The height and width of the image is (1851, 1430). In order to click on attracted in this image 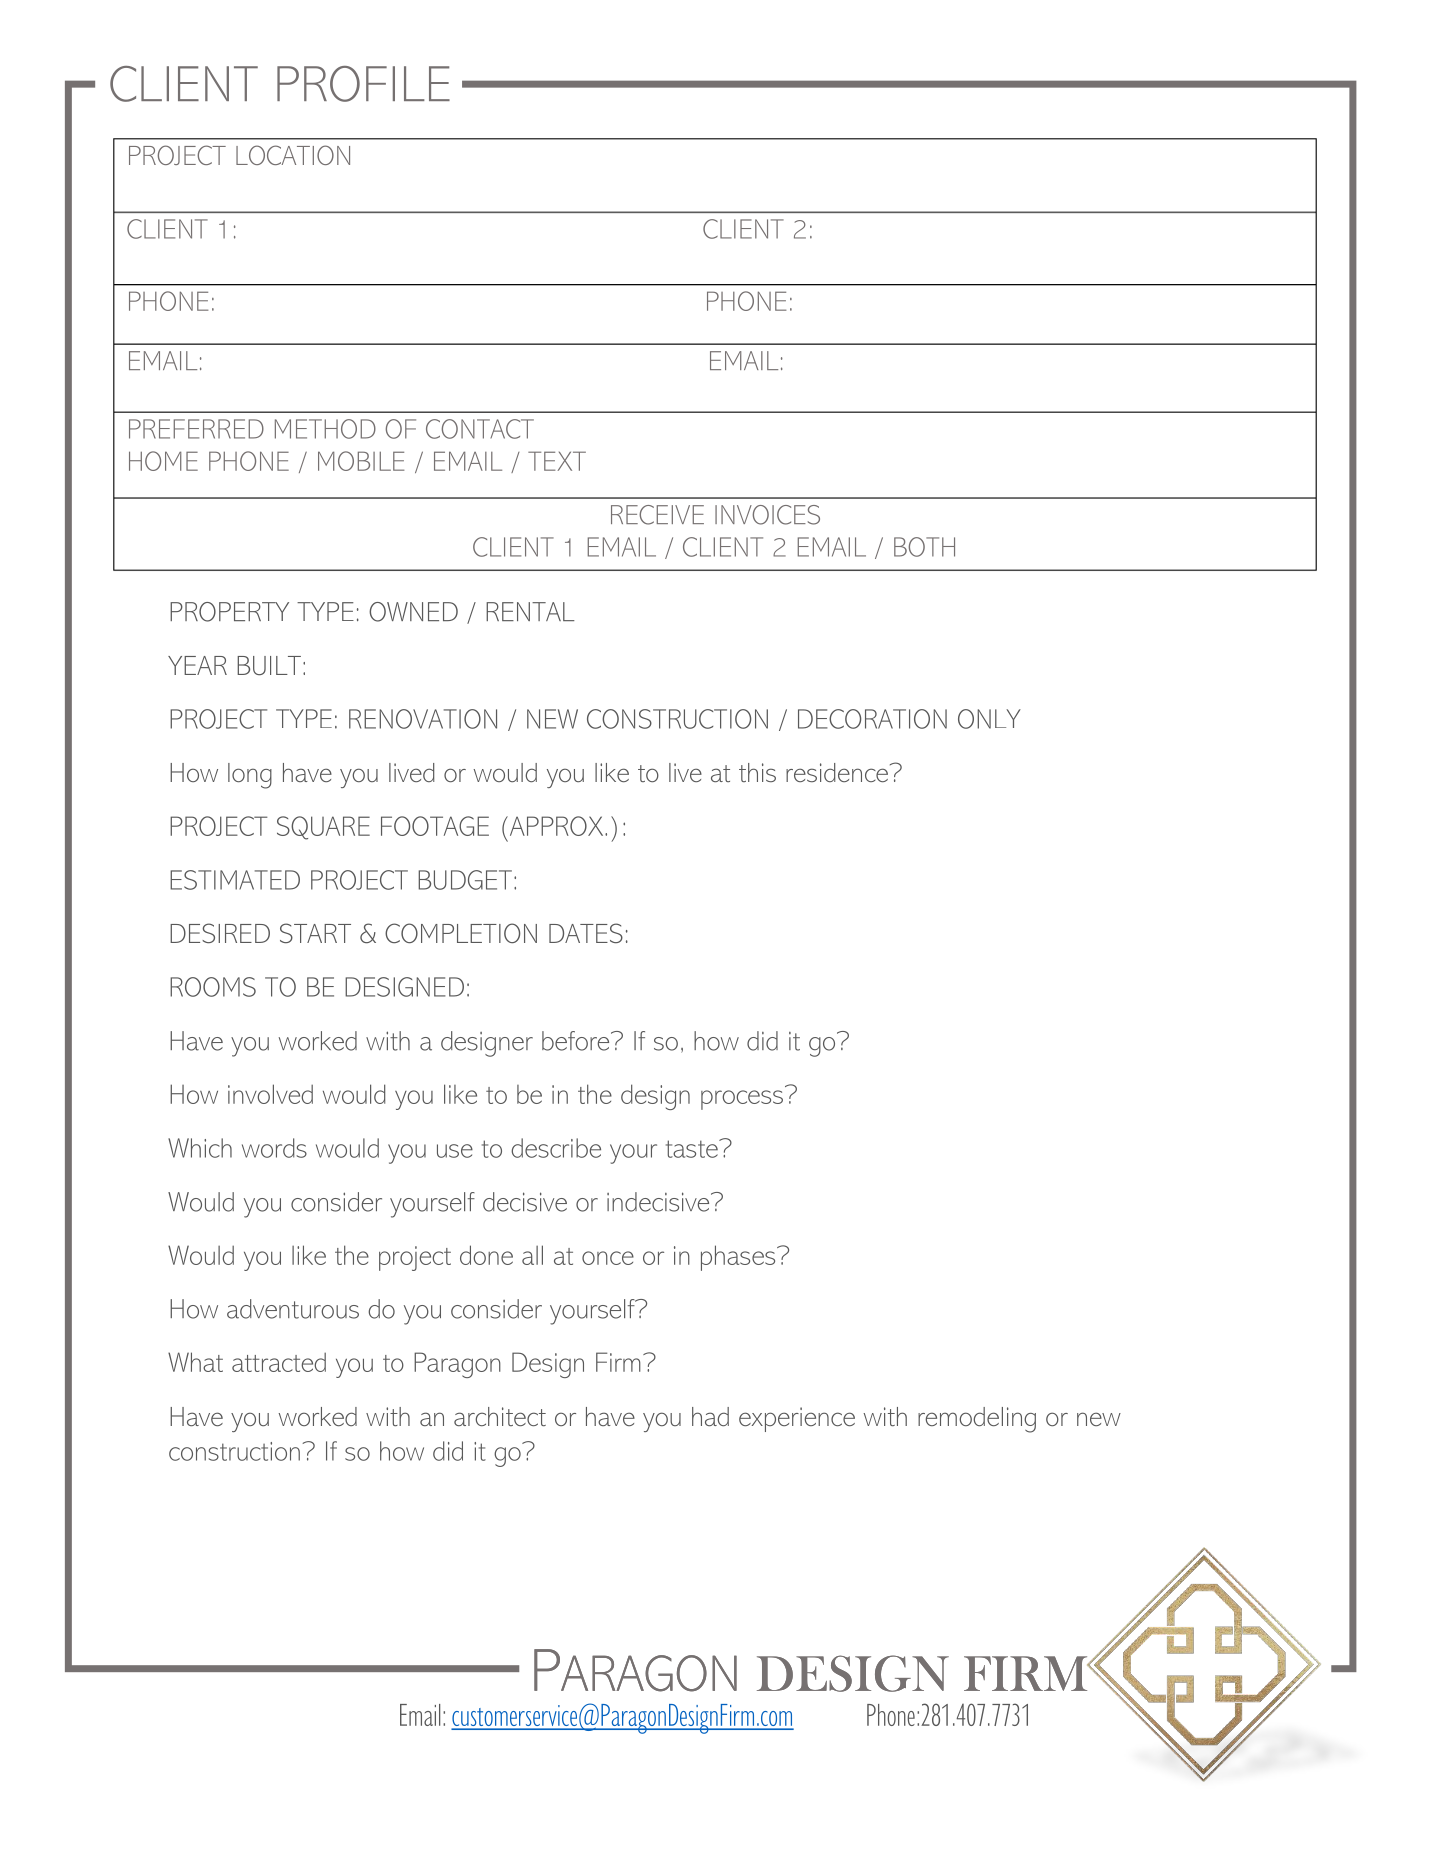, I will do `click(279, 1362)`.
